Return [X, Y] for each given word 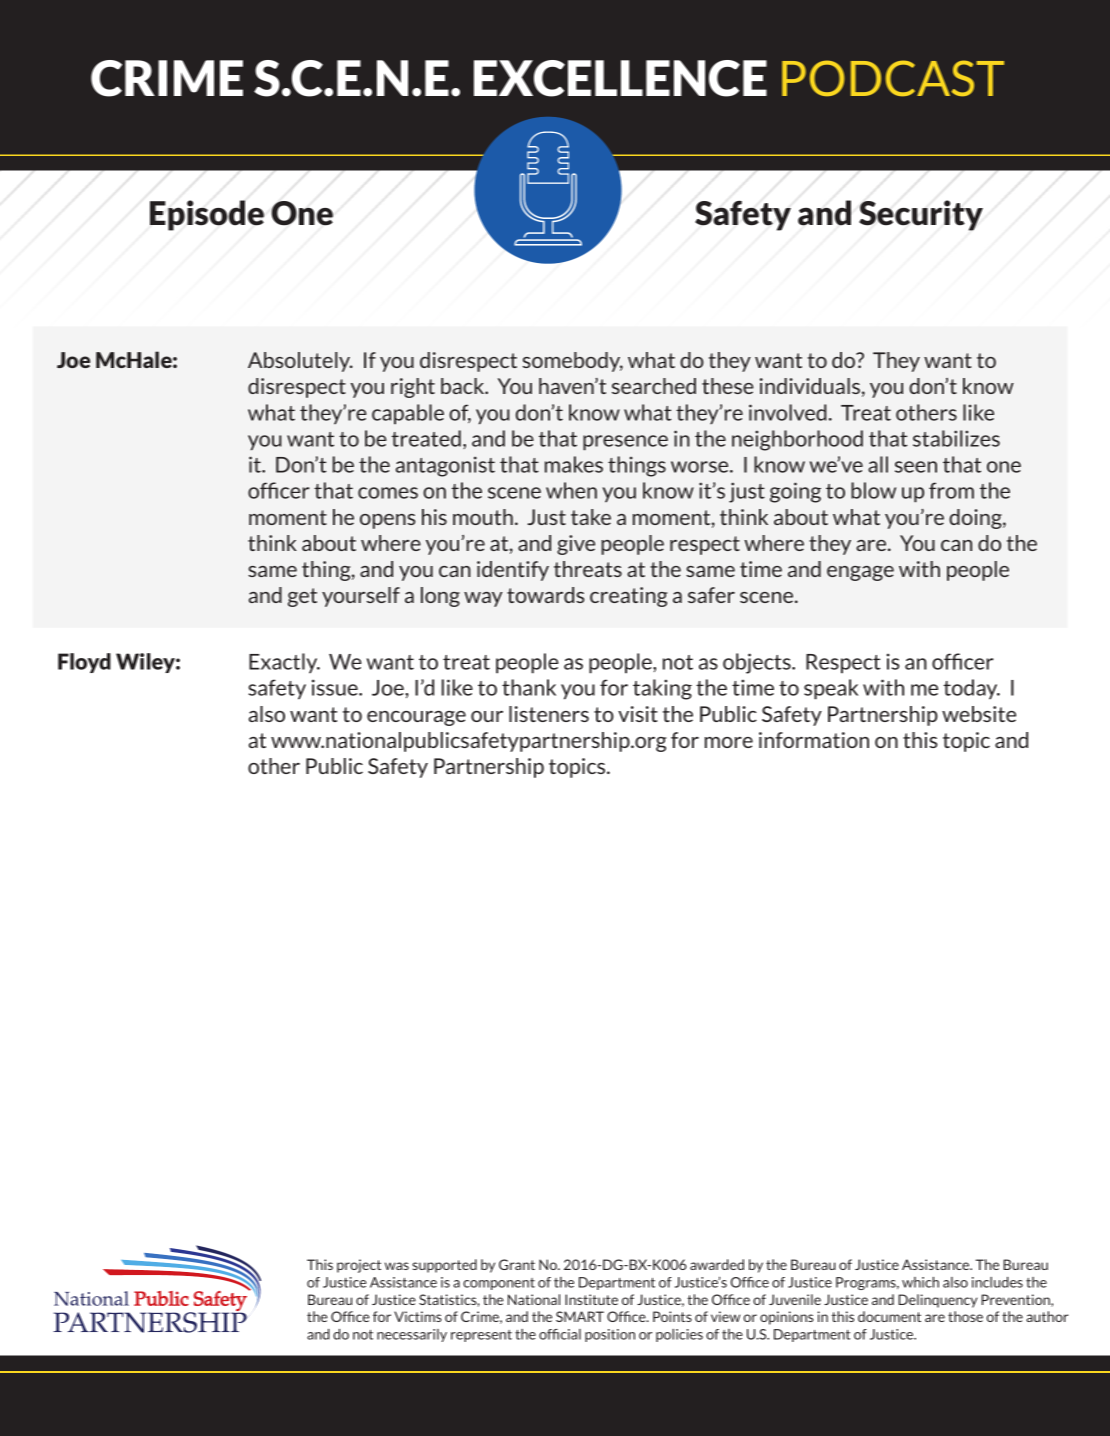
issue [336, 687]
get [302, 597]
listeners [549, 714]
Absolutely [300, 362]
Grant [517, 1264]
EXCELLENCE [620, 78]
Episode [207, 215]
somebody [573, 362]
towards [546, 595]
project [359, 1266]
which [920, 1282]
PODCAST [893, 78]
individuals [810, 386]
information [814, 740]
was [397, 1266]
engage [860, 573]
